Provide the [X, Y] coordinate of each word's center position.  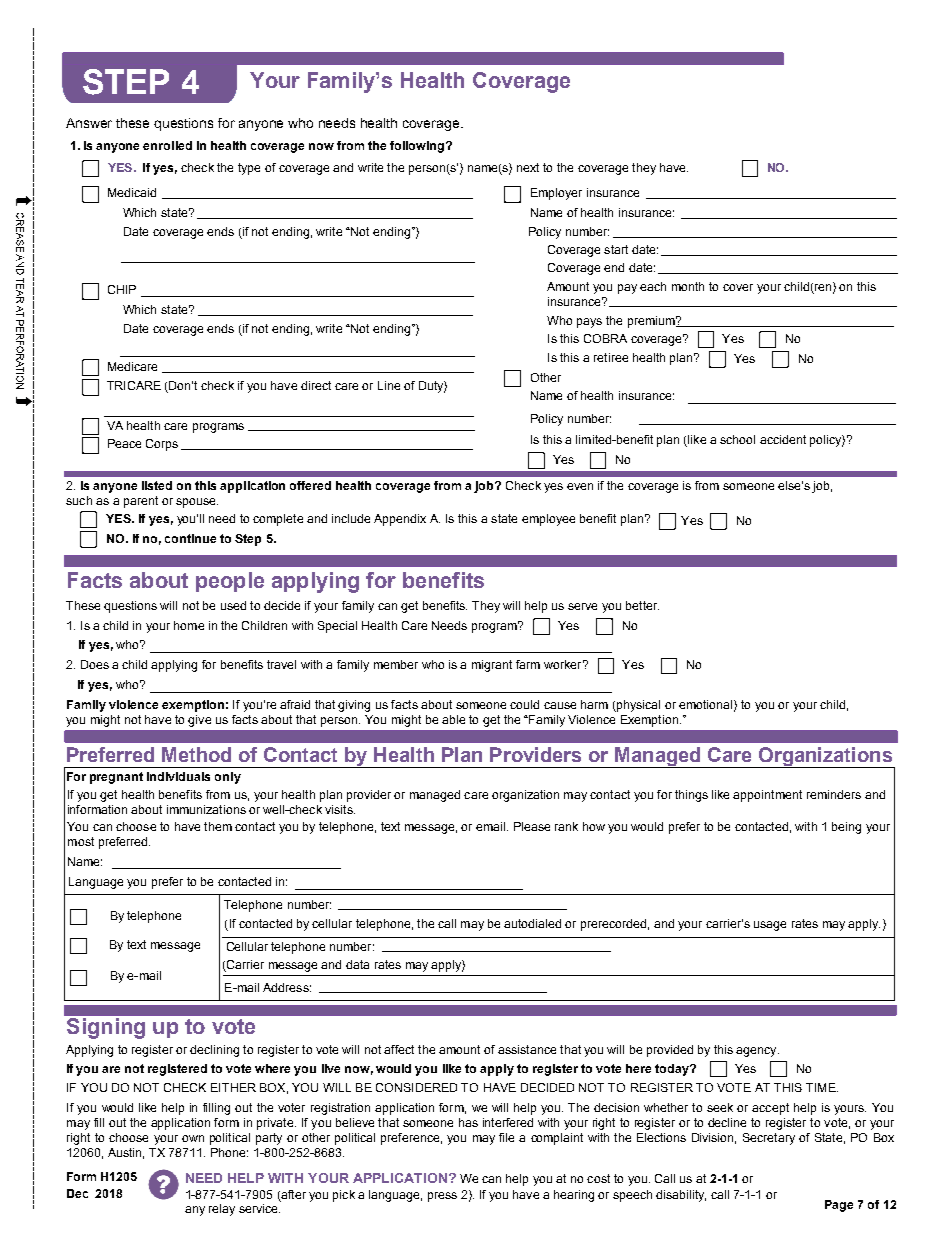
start [616, 249]
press [442, 1197]
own [193, 1138]
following [418, 147]
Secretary [769, 1139]
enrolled [167, 145]
